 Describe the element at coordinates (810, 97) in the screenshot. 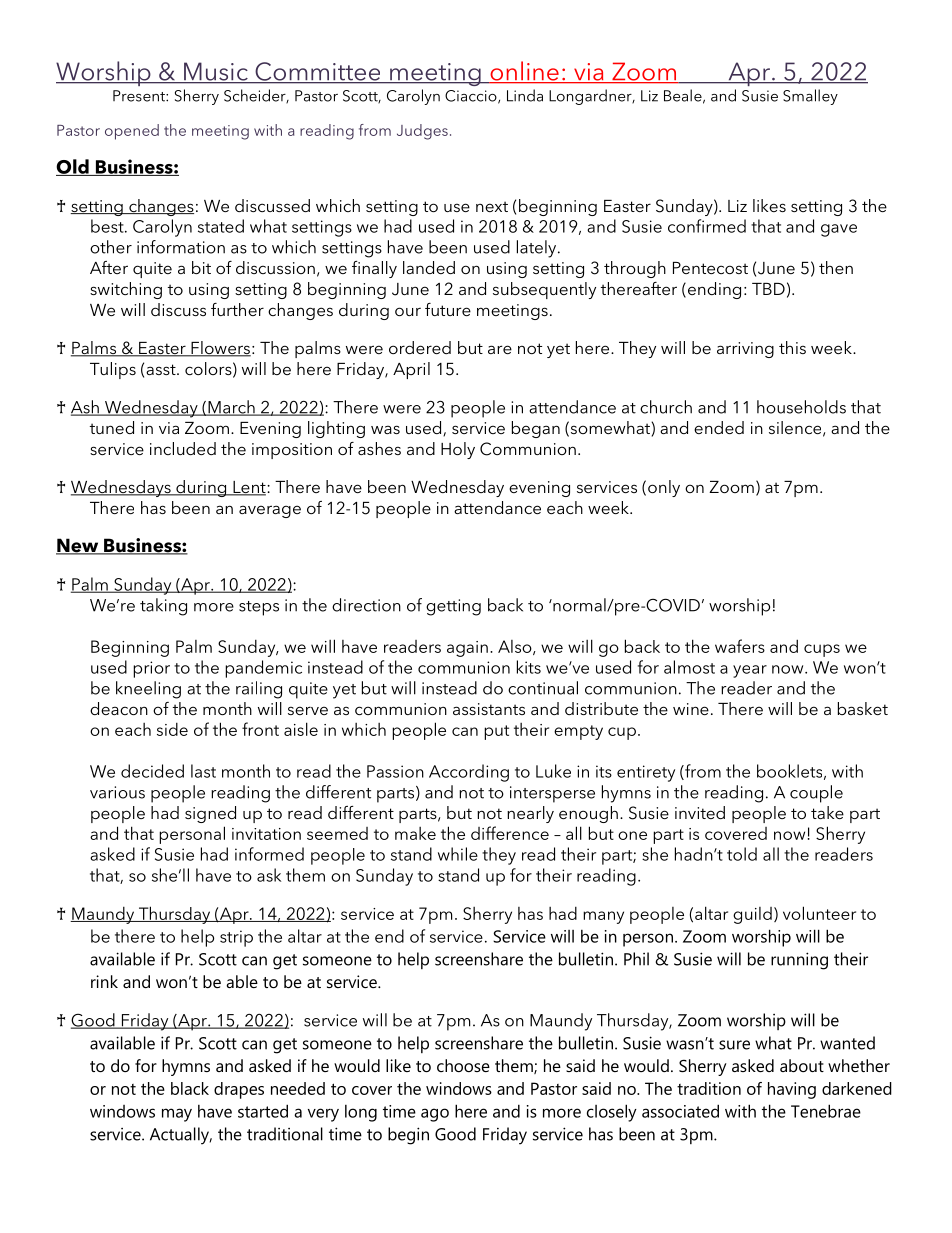

I see `Smalley` at that location.
